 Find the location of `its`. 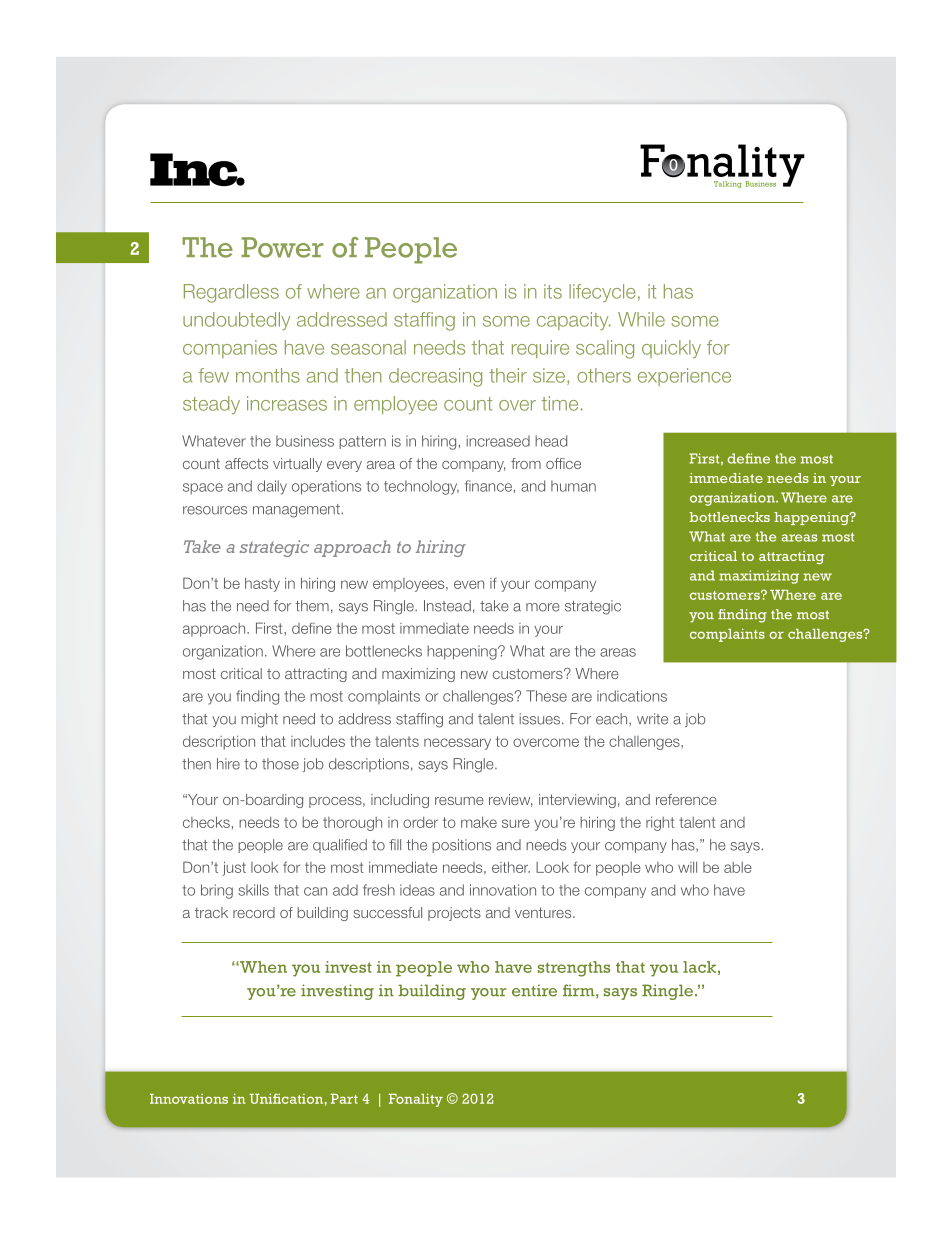

its is located at coordinates (553, 291).
